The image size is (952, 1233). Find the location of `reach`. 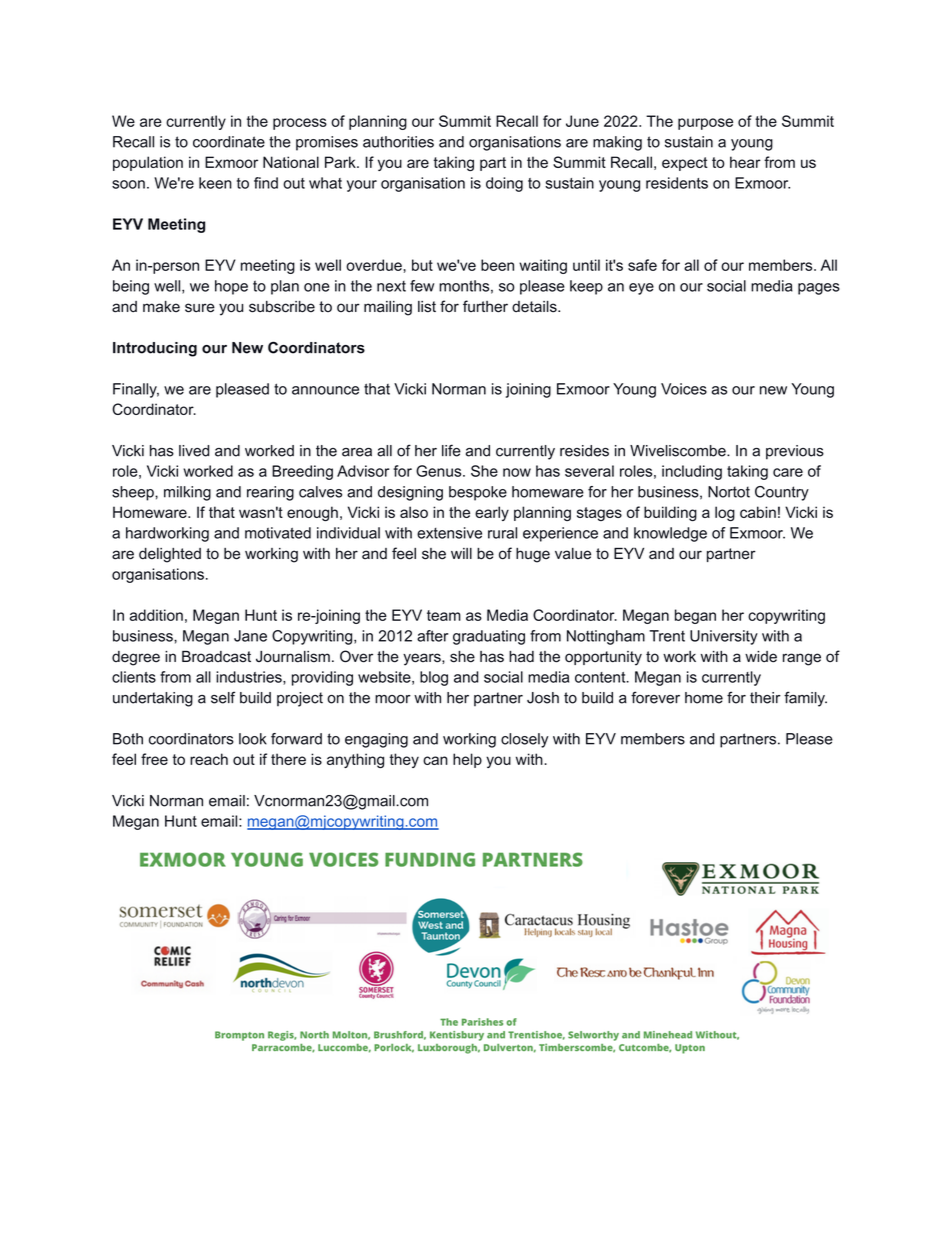

reach is located at coordinates (209, 759).
